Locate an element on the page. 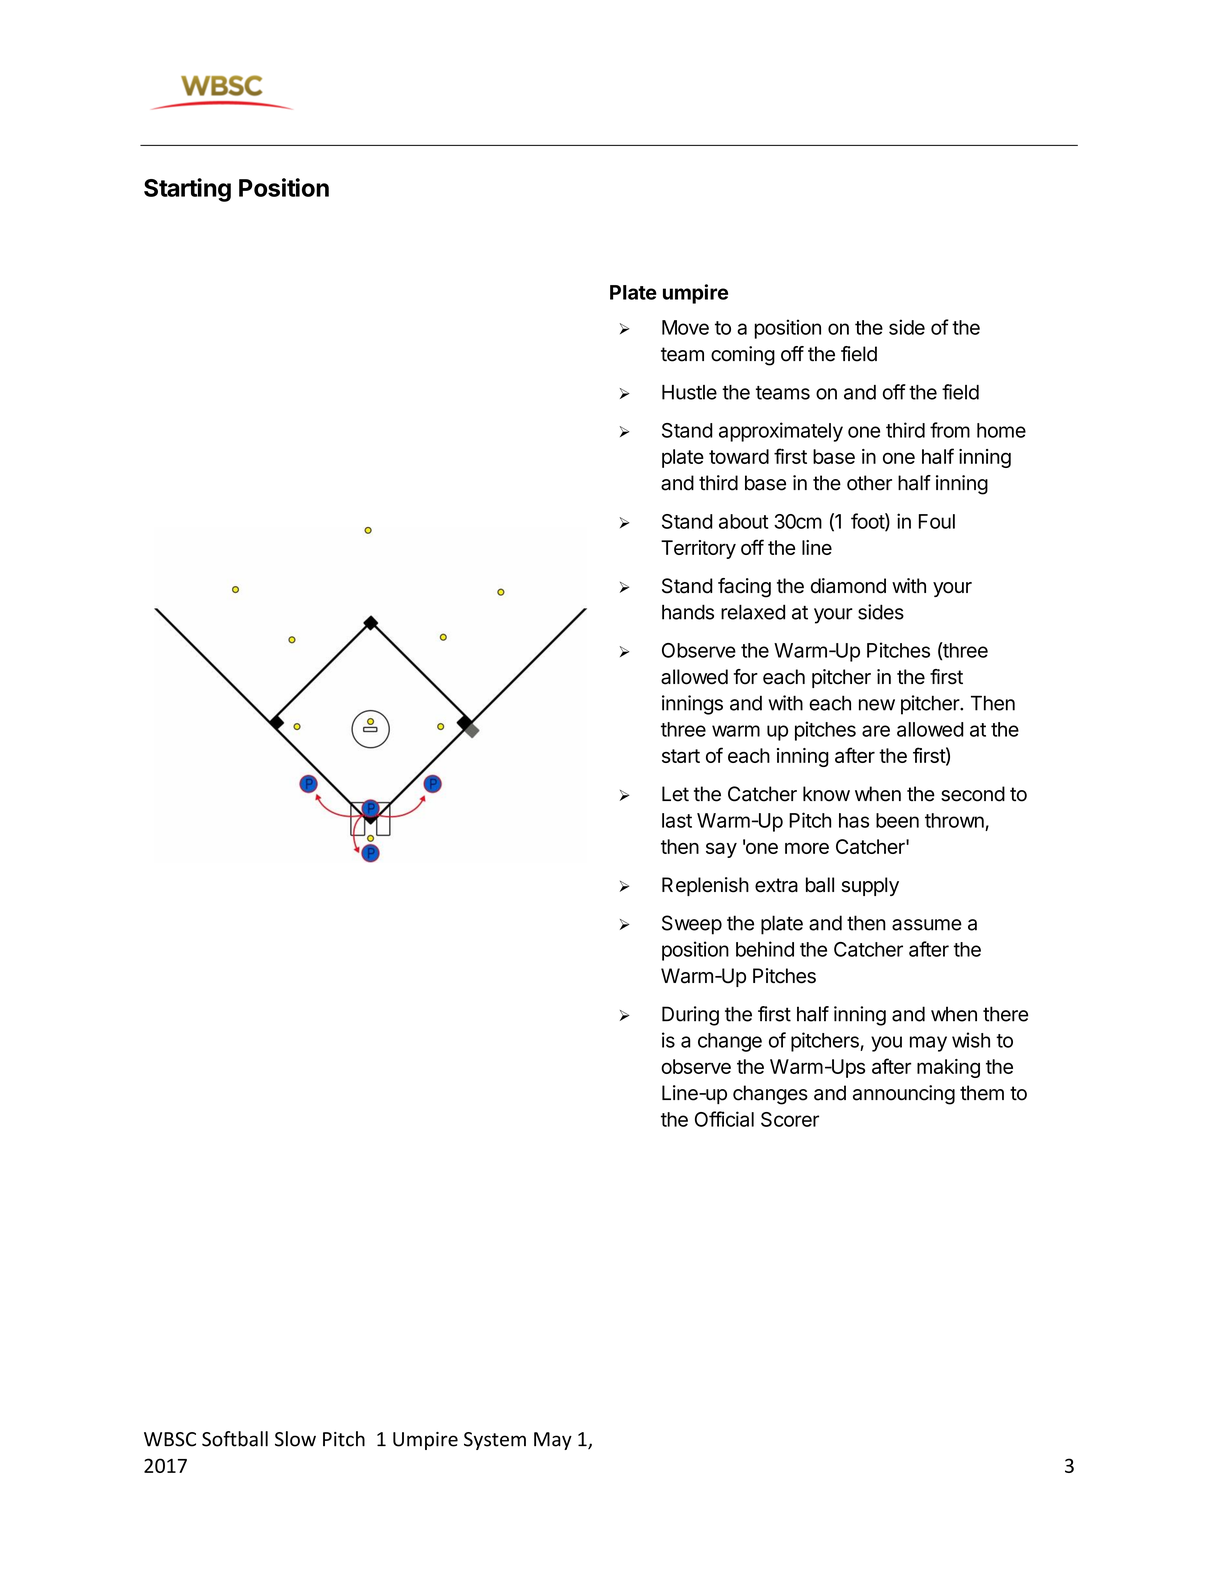 This document has height=1576, width=1218. hands is located at coordinates (688, 612).
